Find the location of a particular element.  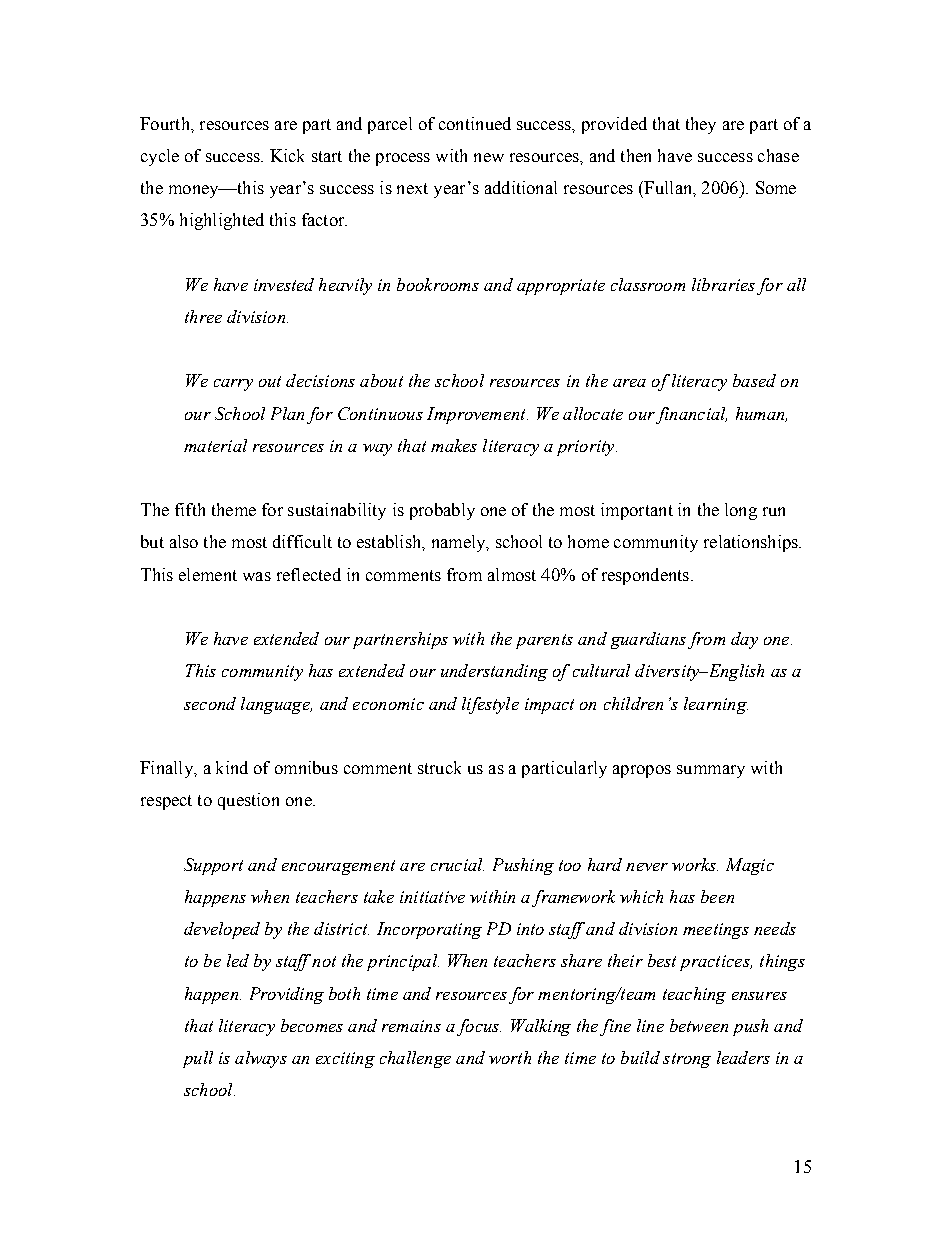

they is located at coordinates (701, 125).
